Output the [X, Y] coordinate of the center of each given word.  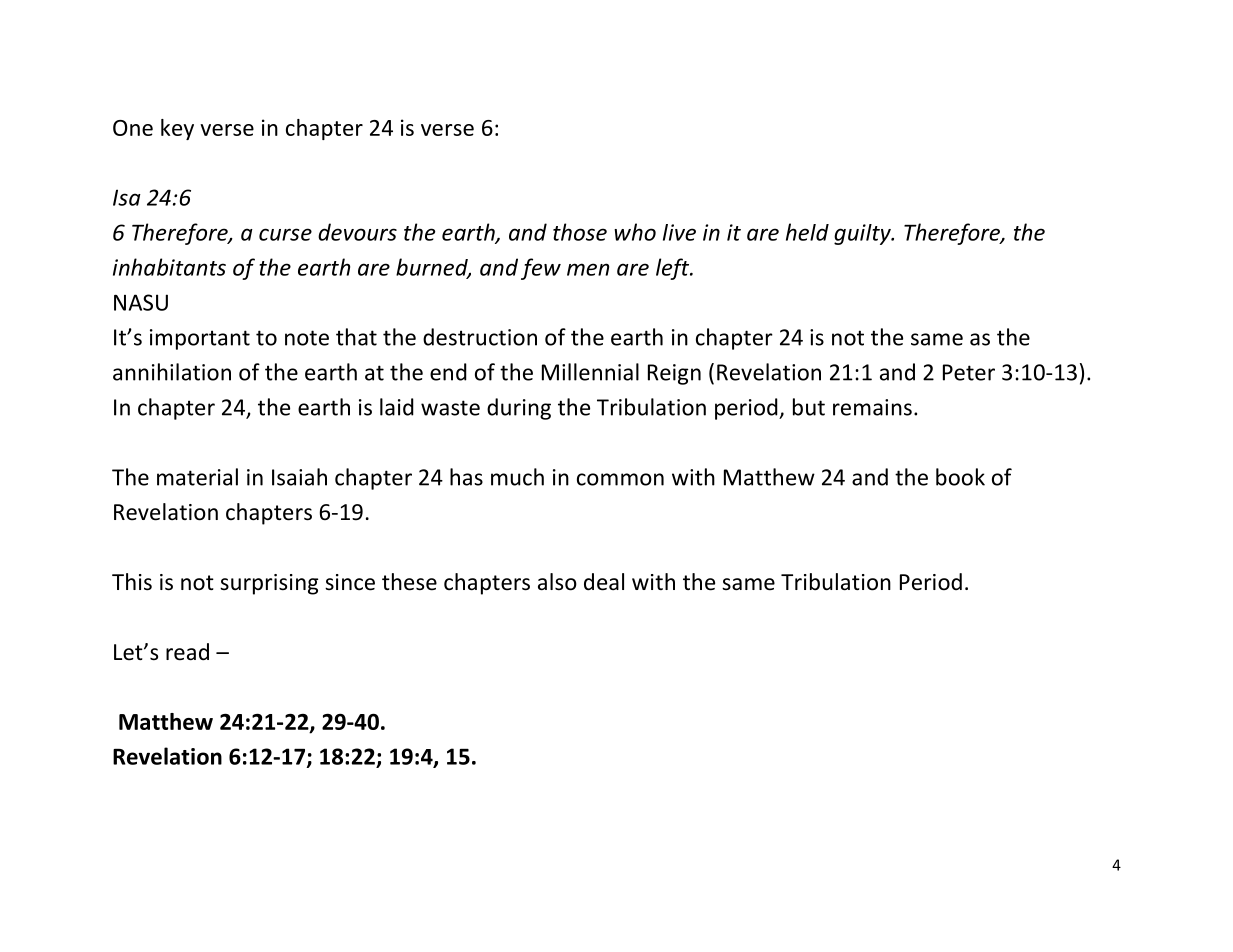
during [519, 409]
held [807, 232]
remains [872, 407]
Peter [969, 372]
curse [285, 234]
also [557, 582]
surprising [269, 584]
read [187, 652]
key [177, 129]
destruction [480, 337]
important [200, 339]
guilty [863, 234]
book [960, 477]
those [580, 232]
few [541, 269]
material [197, 477]
